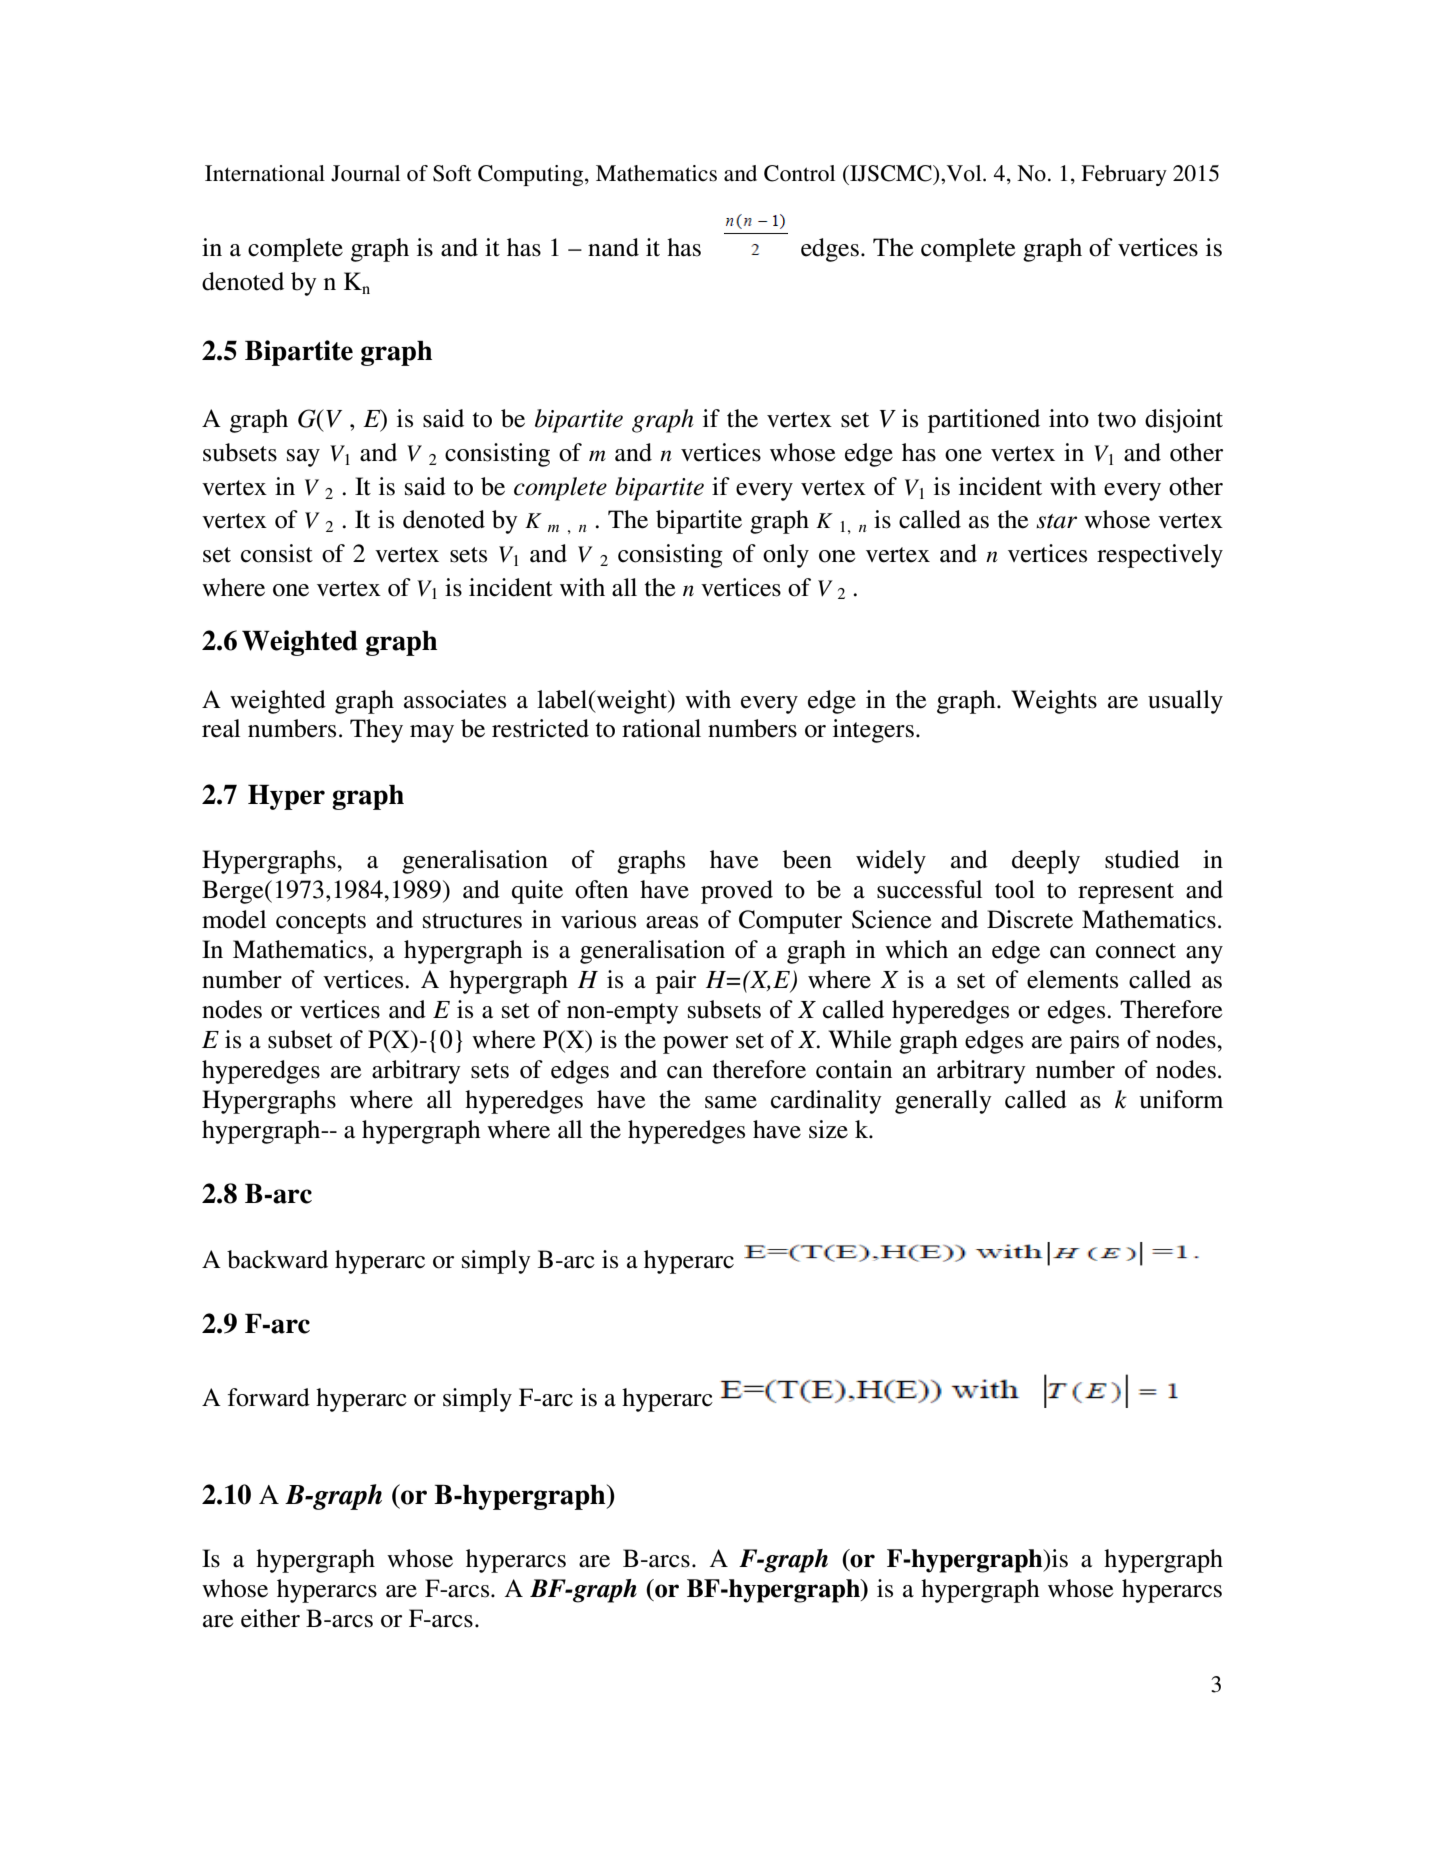 This screenshot has height=1872, width=1446. I want to click on same, so click(731, 1102).
